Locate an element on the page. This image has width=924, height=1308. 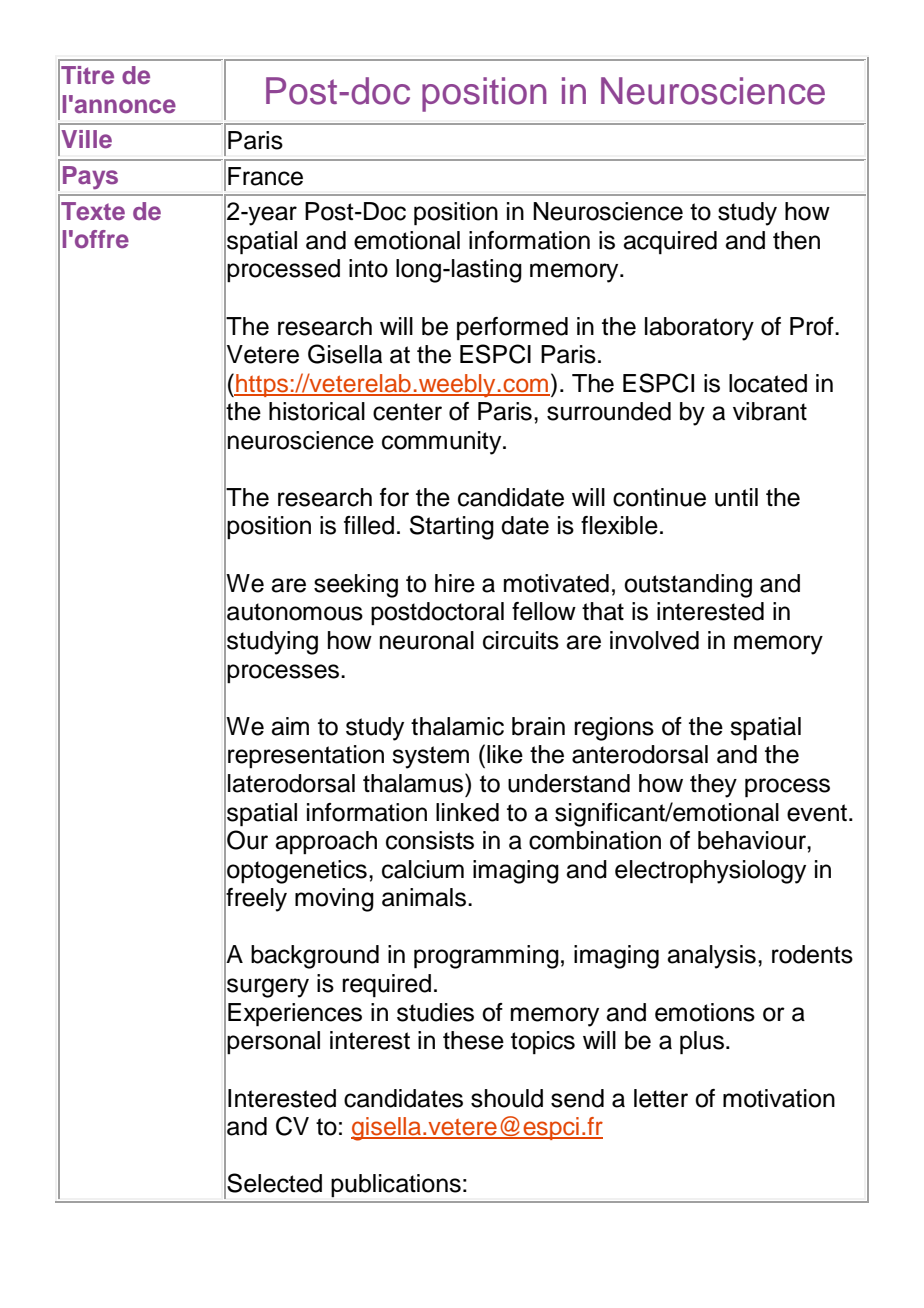
vibrant is located at coordinates (770, 411).
